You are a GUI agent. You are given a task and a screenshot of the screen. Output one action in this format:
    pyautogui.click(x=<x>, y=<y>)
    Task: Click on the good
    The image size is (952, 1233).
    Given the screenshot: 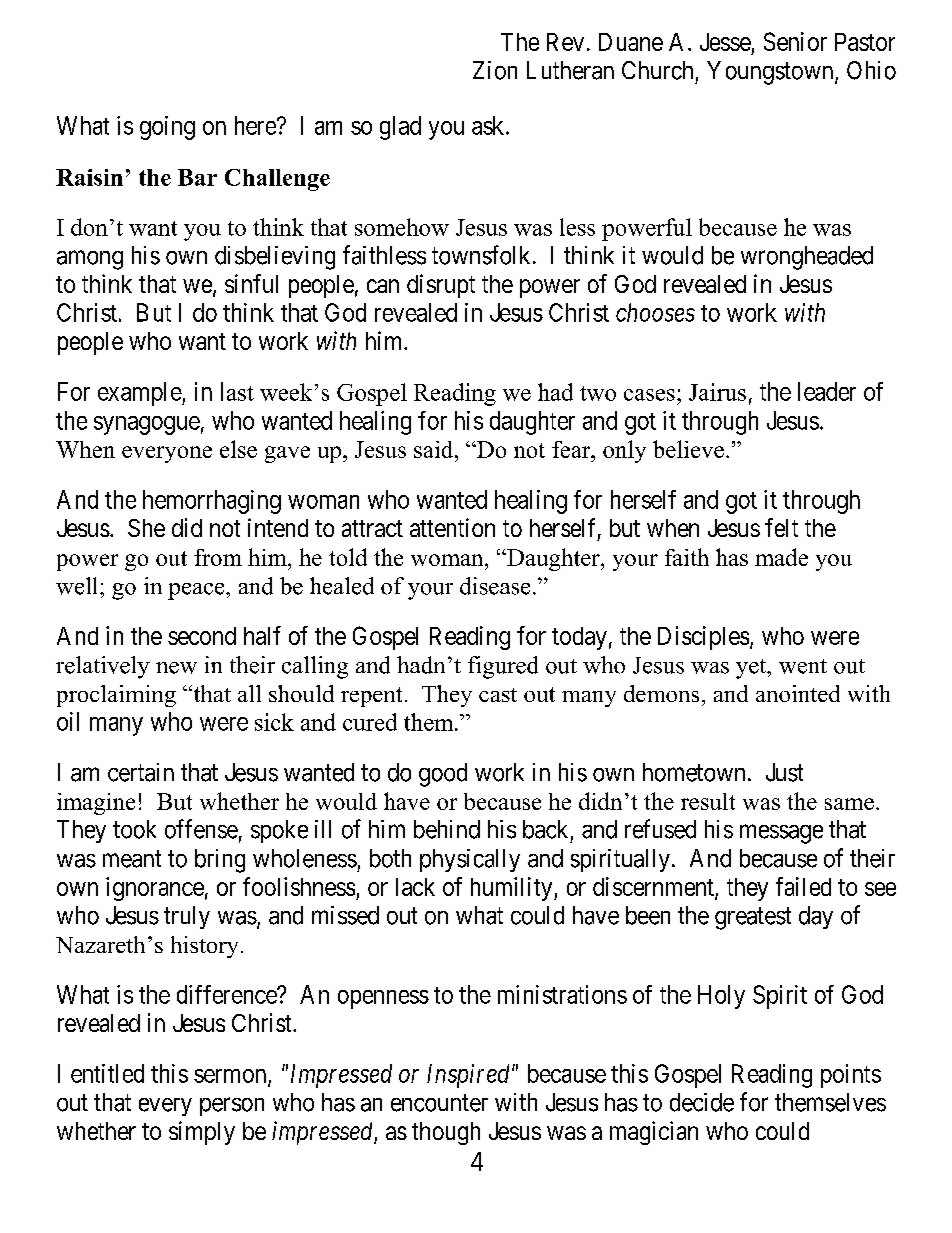 What is the action you would take?
    pyautogui.click(x=443, y=775)
